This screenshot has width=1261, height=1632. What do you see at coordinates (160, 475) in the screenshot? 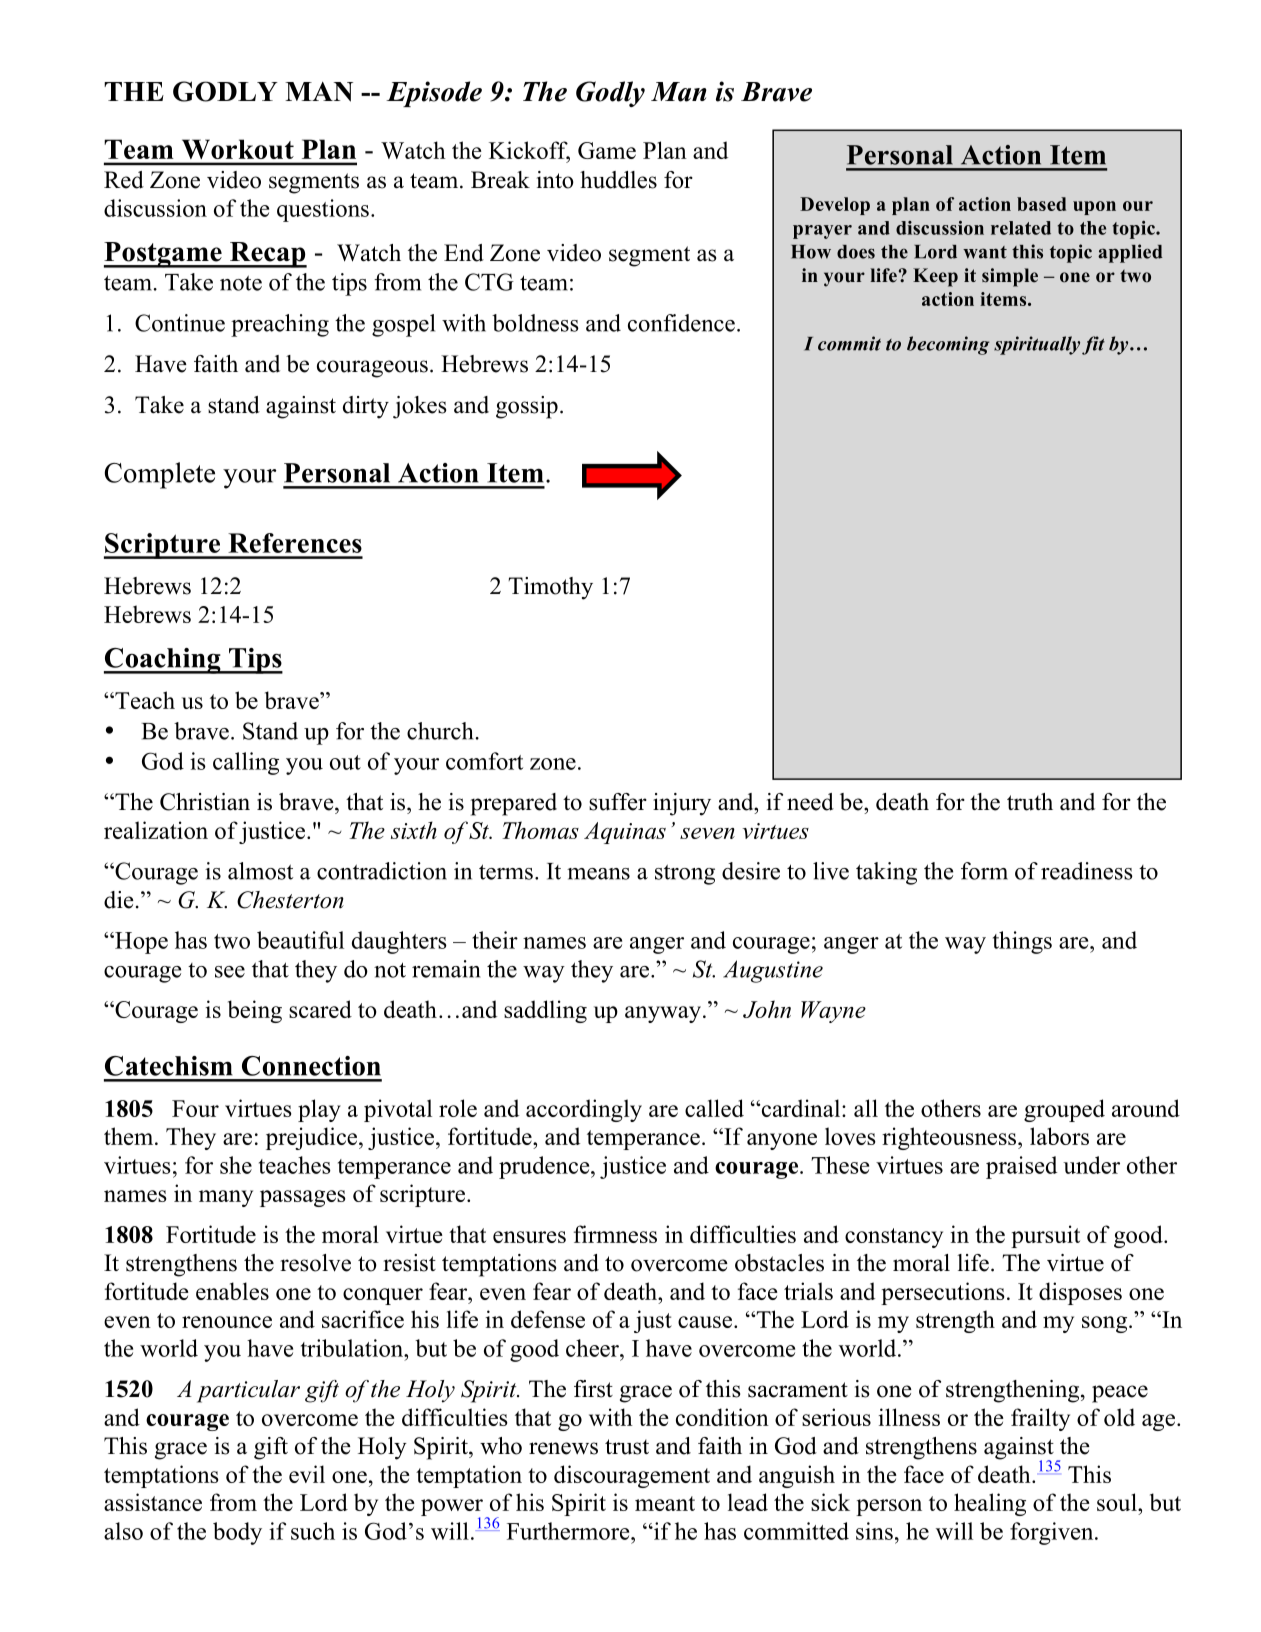
I see `Complete` at bounding box center [160, 475].
